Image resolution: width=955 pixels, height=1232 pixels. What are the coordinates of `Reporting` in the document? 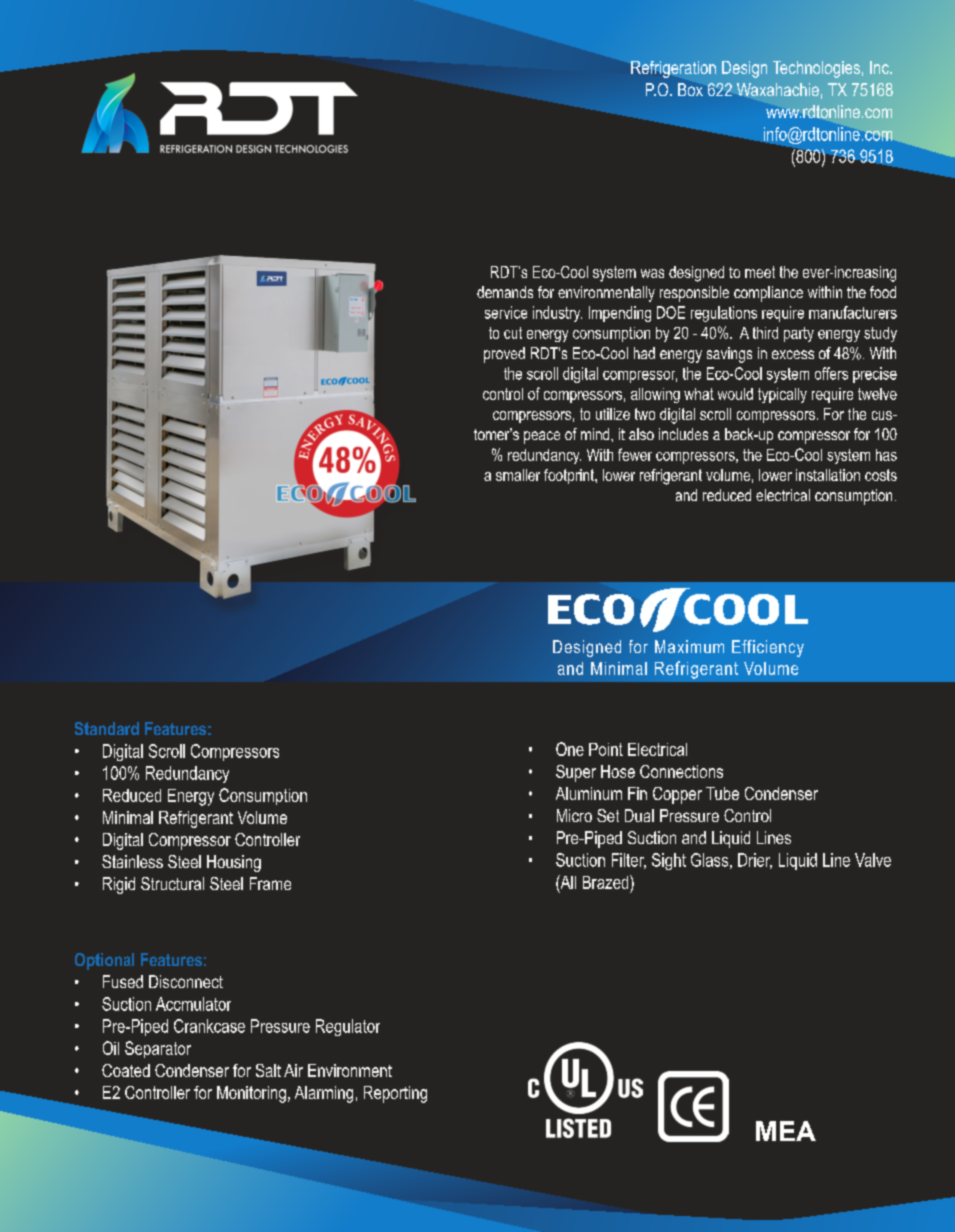 It's located at (395, 1094).
